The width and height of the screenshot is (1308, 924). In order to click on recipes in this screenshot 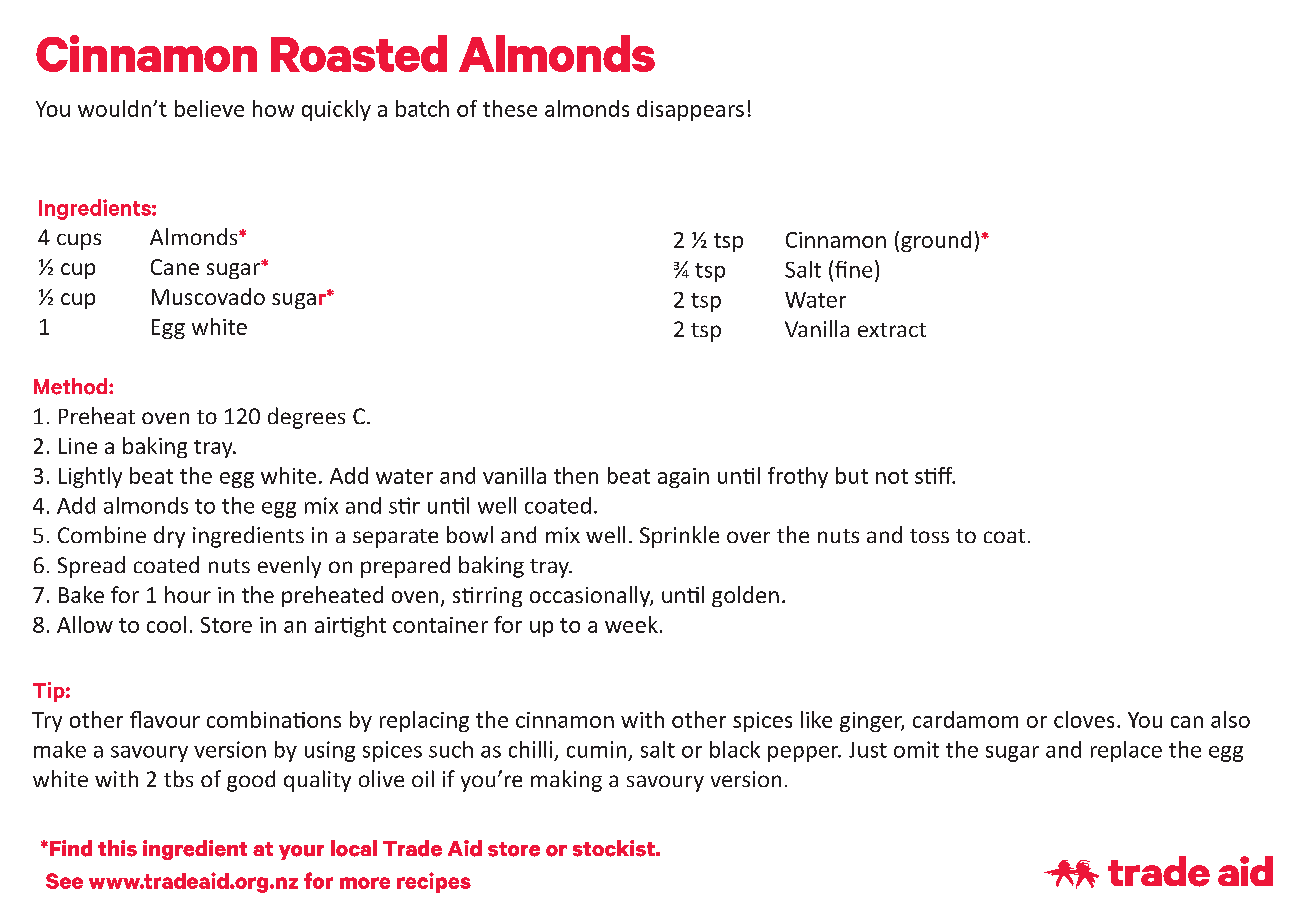, I will do `click(434, 882)`.
